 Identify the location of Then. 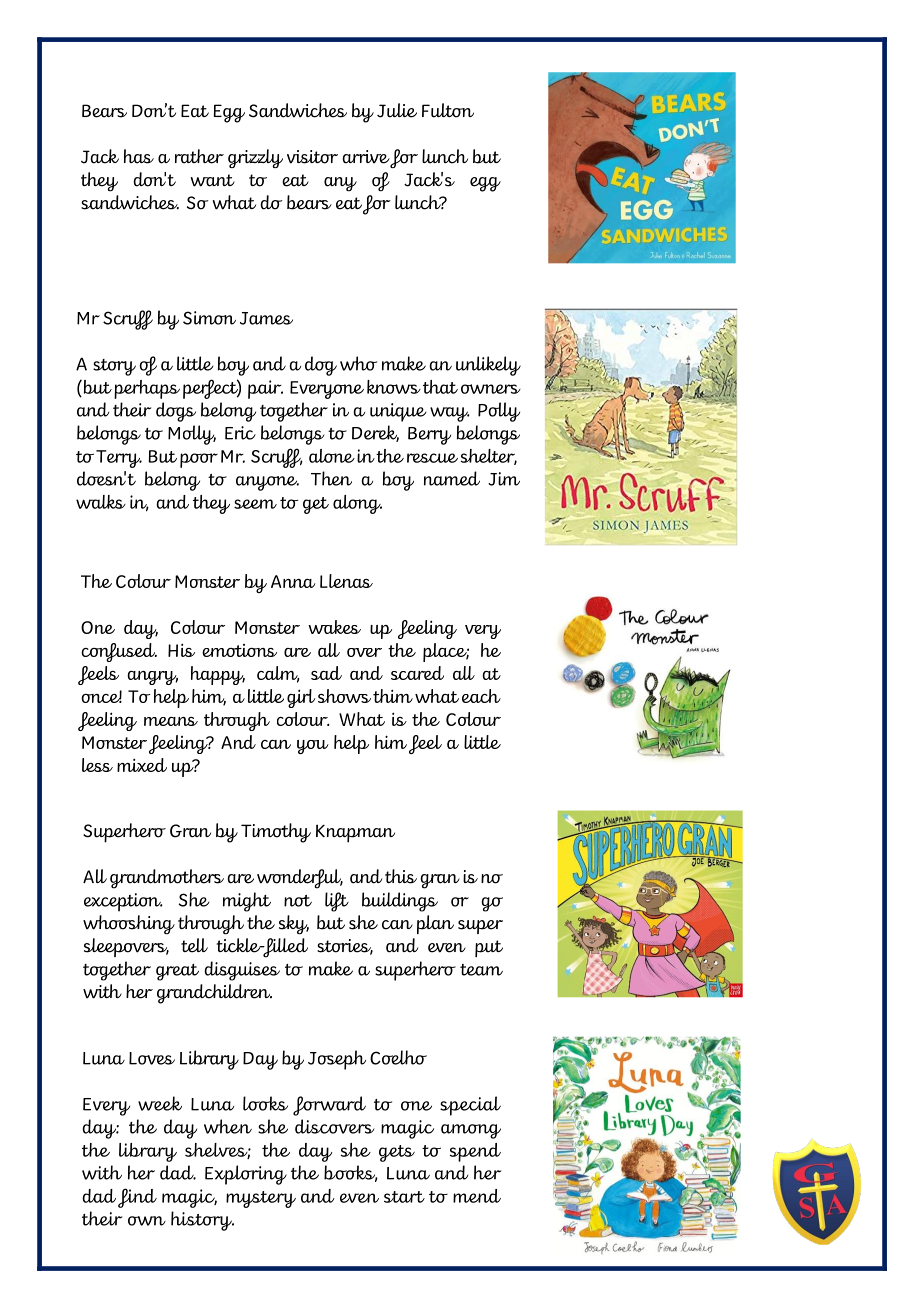
(331, 478).
